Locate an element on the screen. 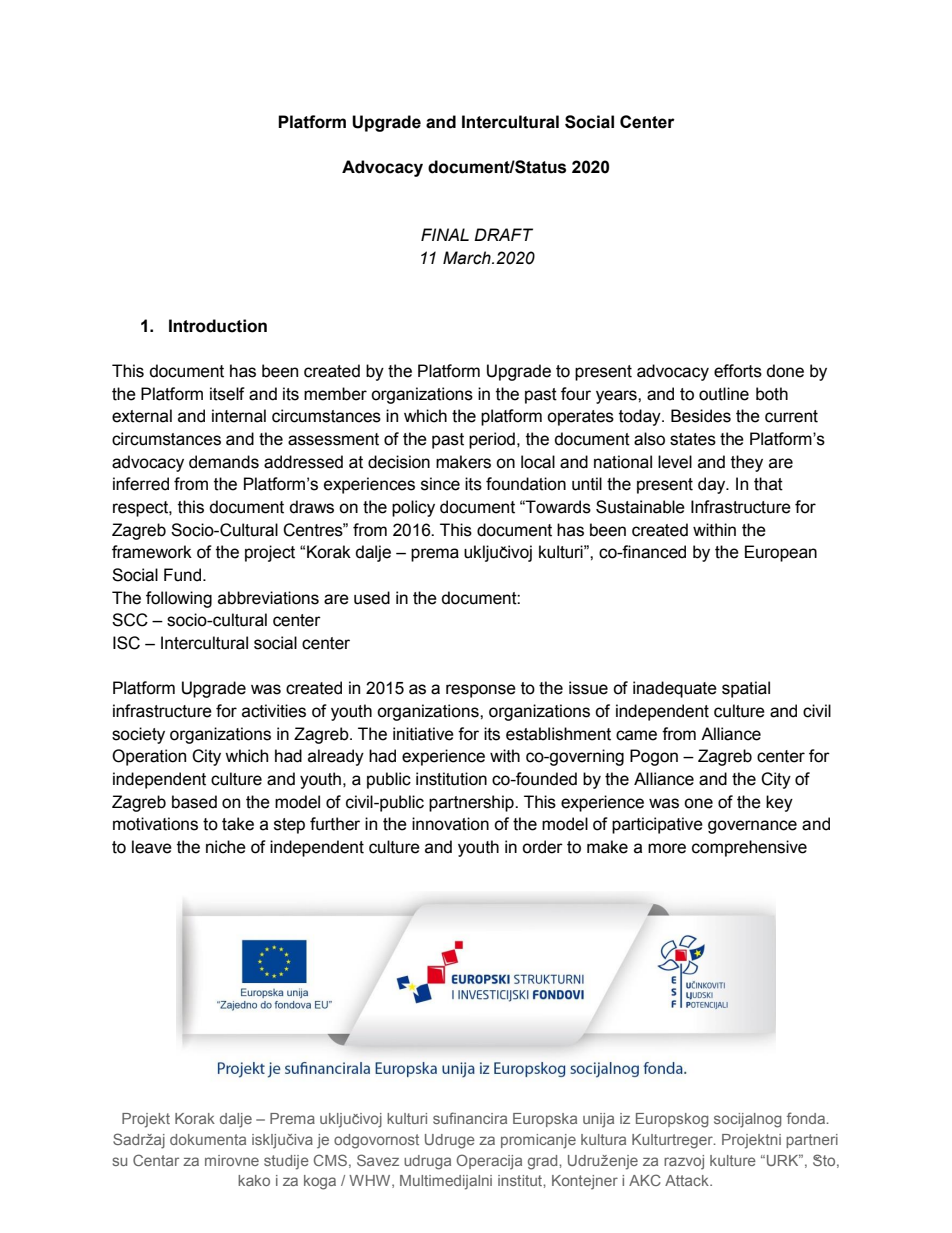  Introduction is located at coordinates (218, 326).
